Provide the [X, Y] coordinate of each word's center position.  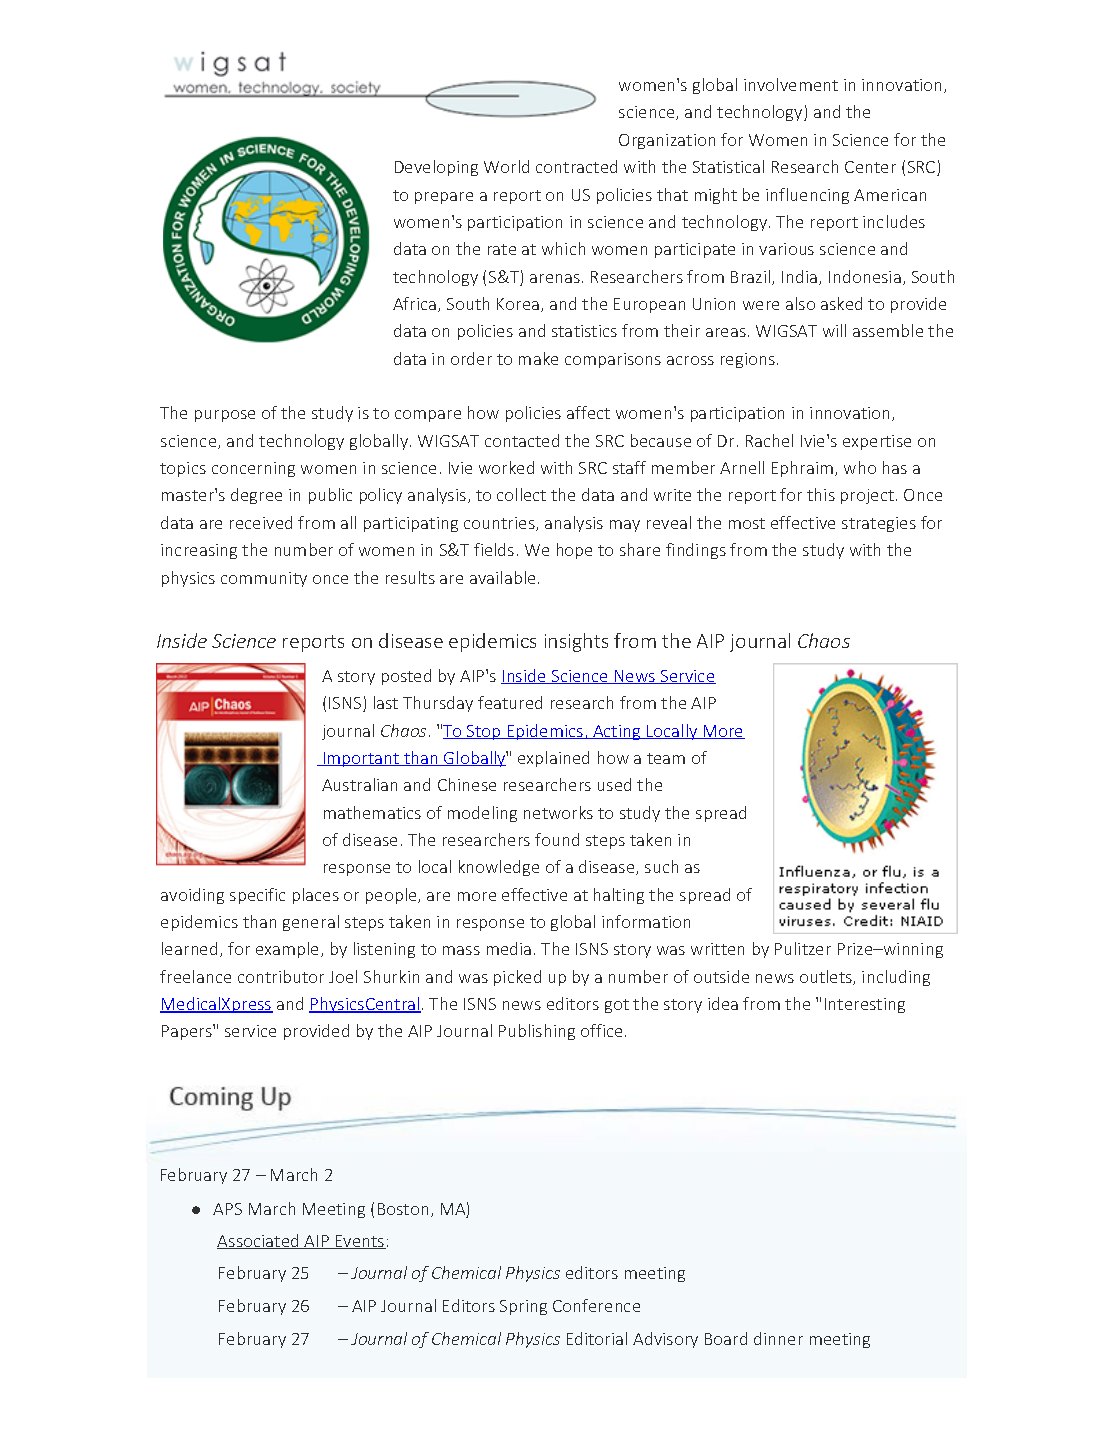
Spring [523, 1307]
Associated [259, 1241]
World [506, 166]
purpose [225, 416]
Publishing [537, 1032]
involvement [791, 84]
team [666, 758]
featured [510, 702]
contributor [281, 976]
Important [361, 759]
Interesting [865, 1005]
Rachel [769, 440]
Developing [436, 168]
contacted [522, 440]
